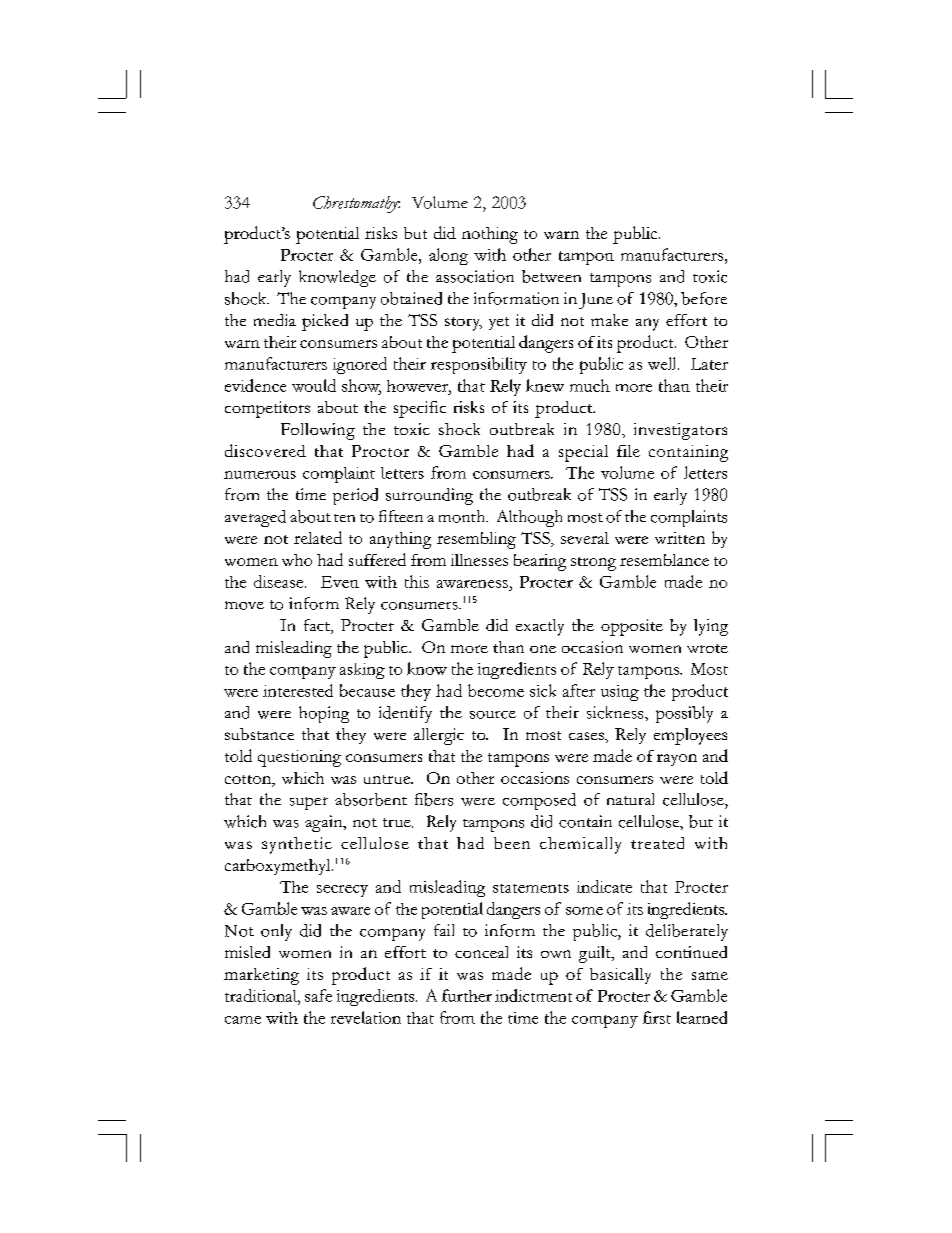 Image resolution: width=952 pixels, height=1233 pixels. What do you see at coordinates (318, 995) in the screenshot?
I see `safe` at bounding box center [318, 995].
